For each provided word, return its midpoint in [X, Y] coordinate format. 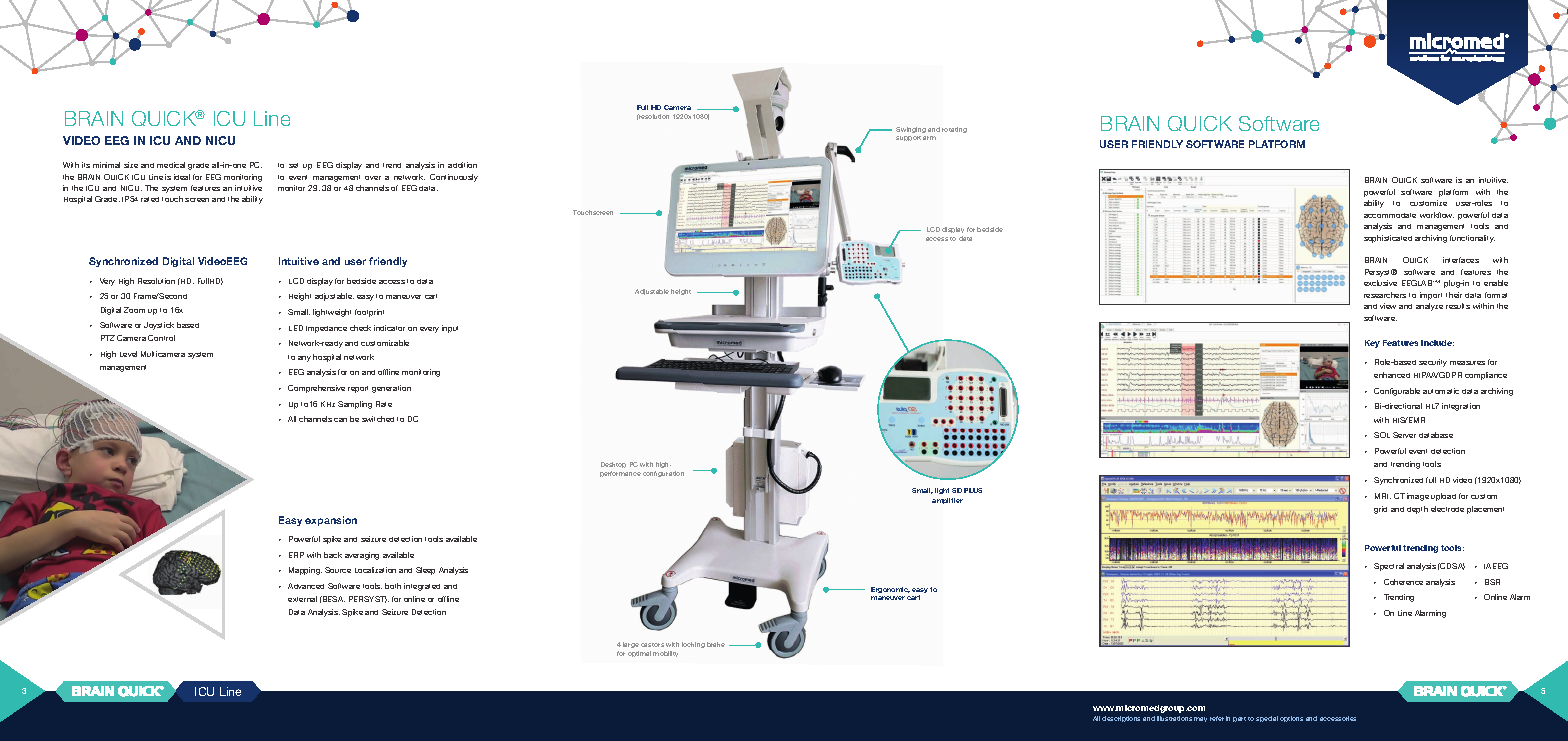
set [293, 165]
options [1291, 719]
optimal [639, 654]
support [908, 138]
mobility [665, 654]
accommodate [1390, 215]
